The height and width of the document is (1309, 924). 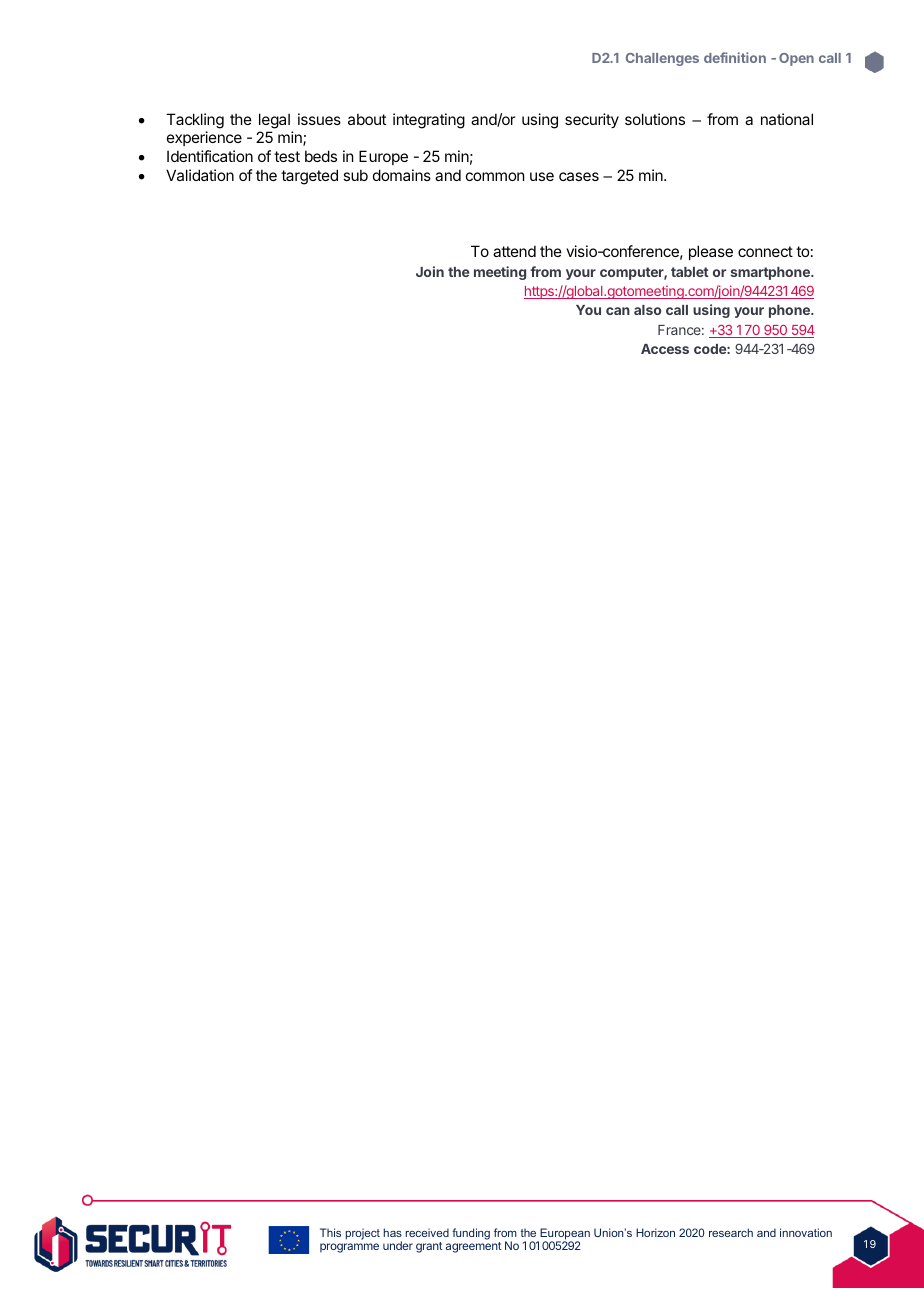 What do you see at coordinates (349, 1248) in the document?
I see `programme` at bounding box center [349, 1248].
